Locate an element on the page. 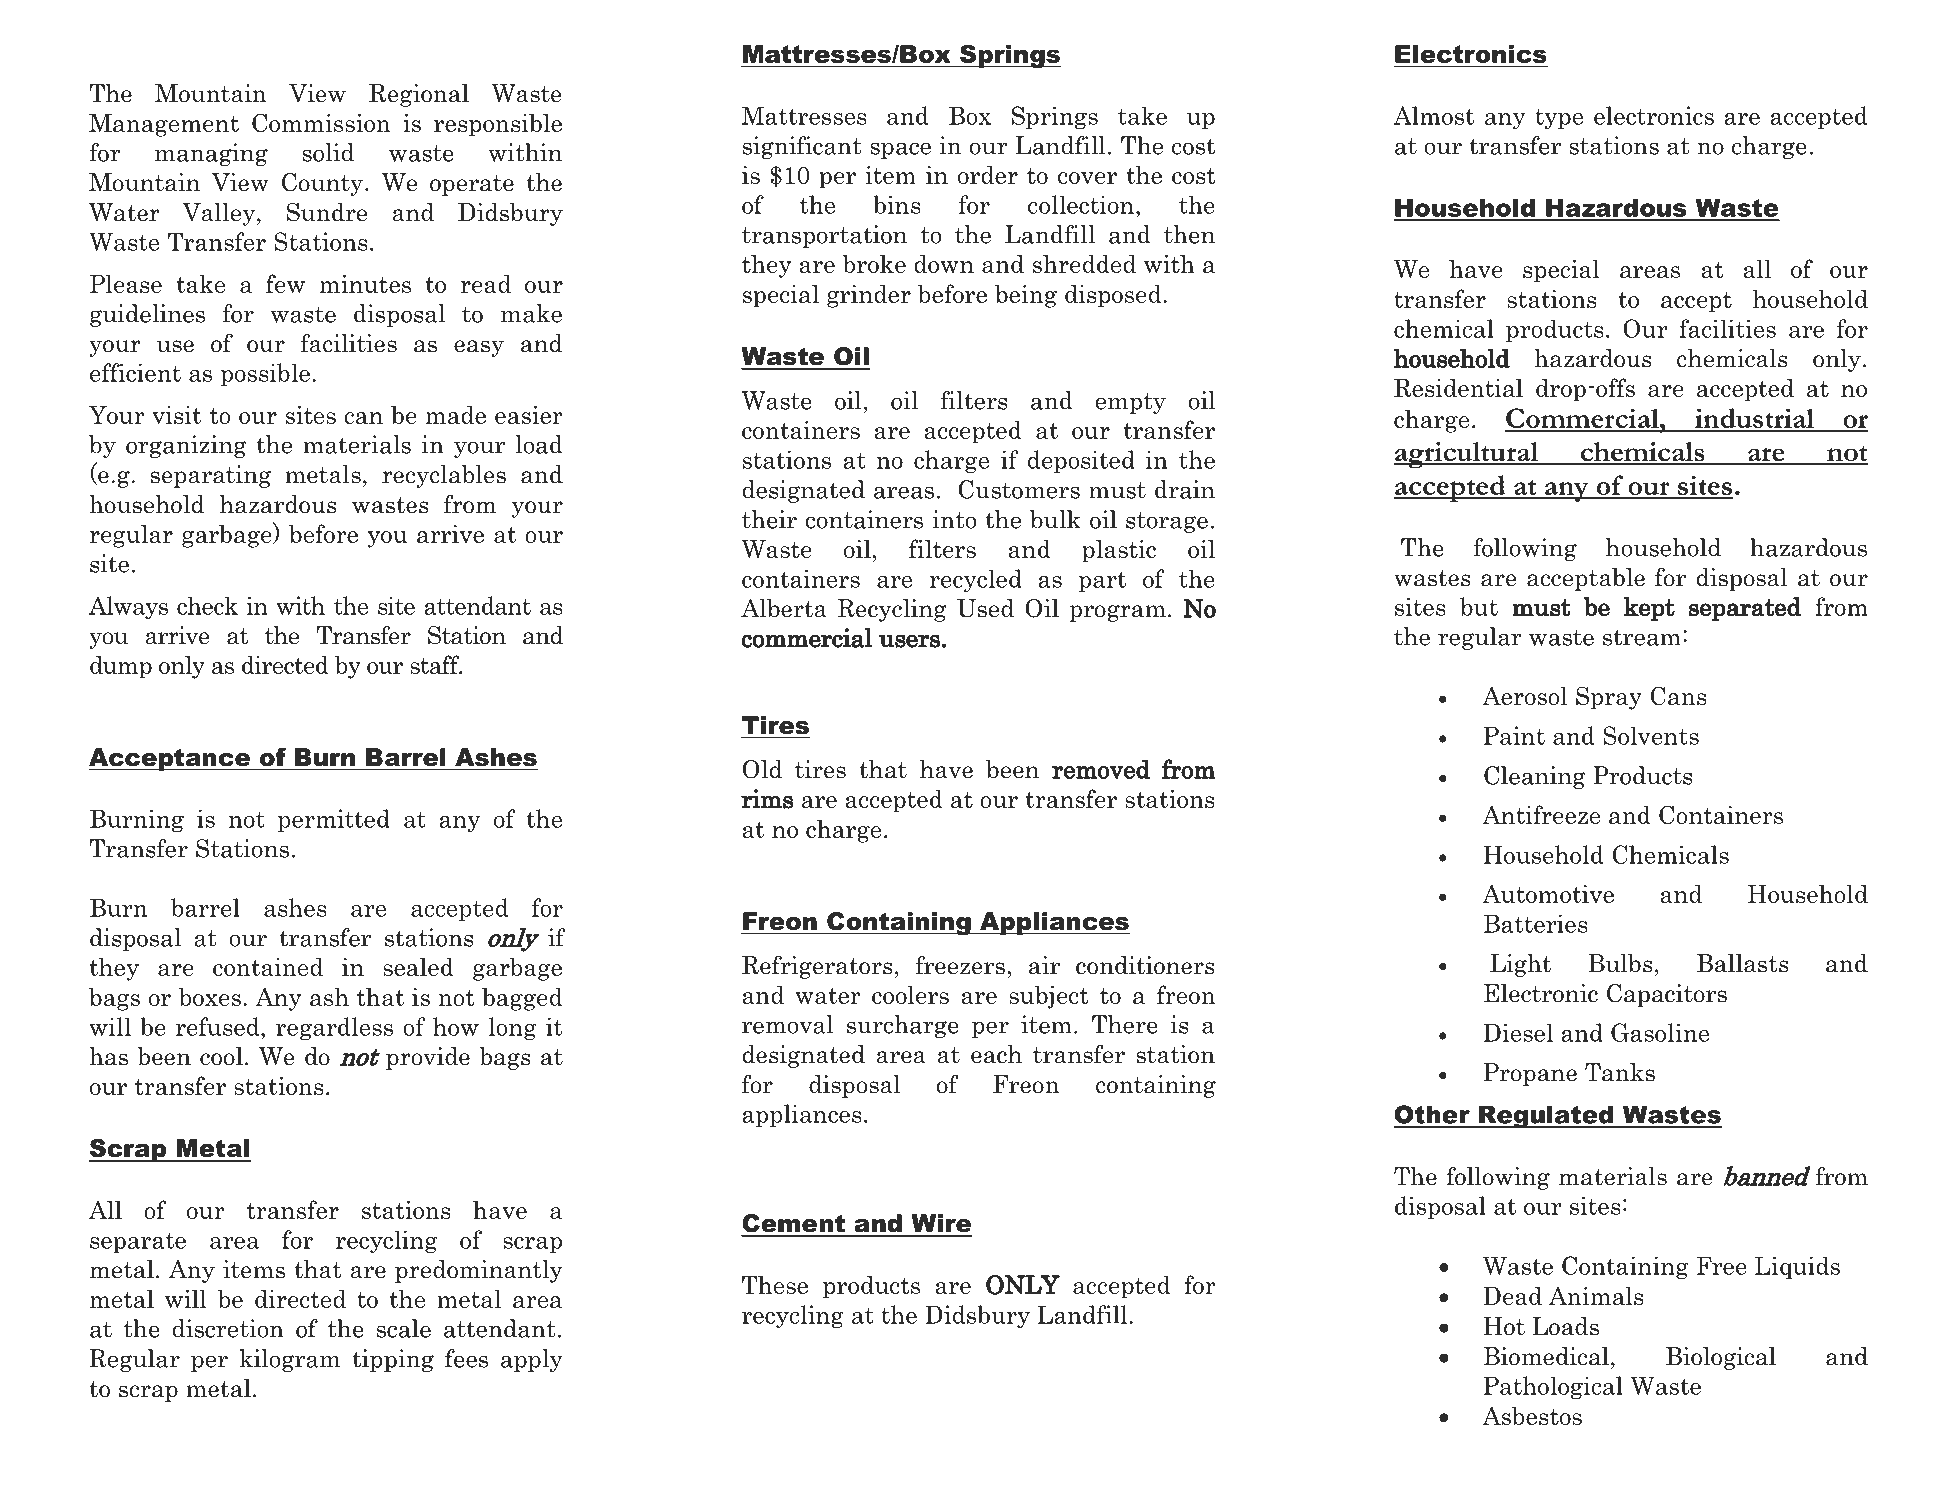  Tanks is located at coordinates (1620, 1072).
